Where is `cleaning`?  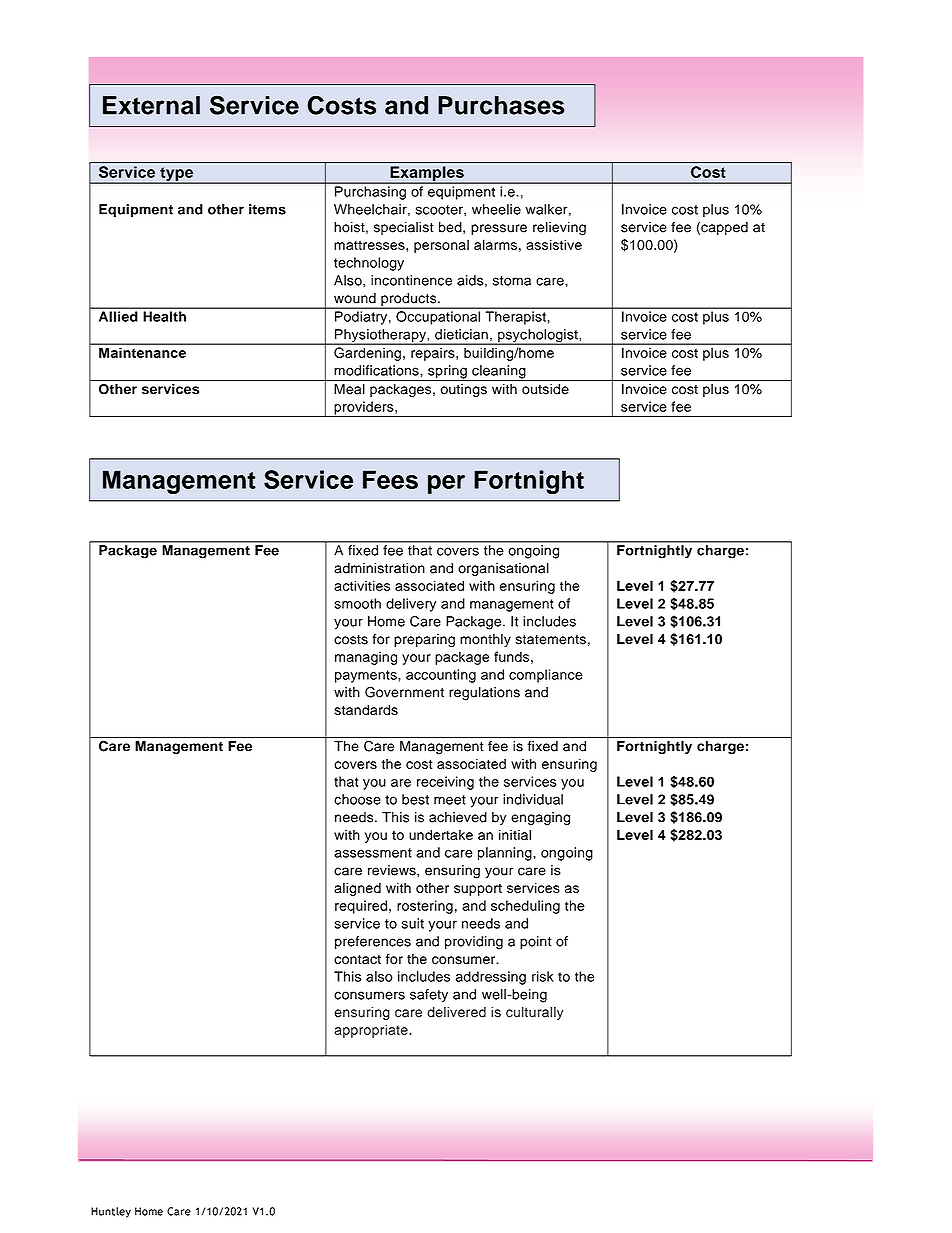 cleaning is located at coordinates (499, 373).
